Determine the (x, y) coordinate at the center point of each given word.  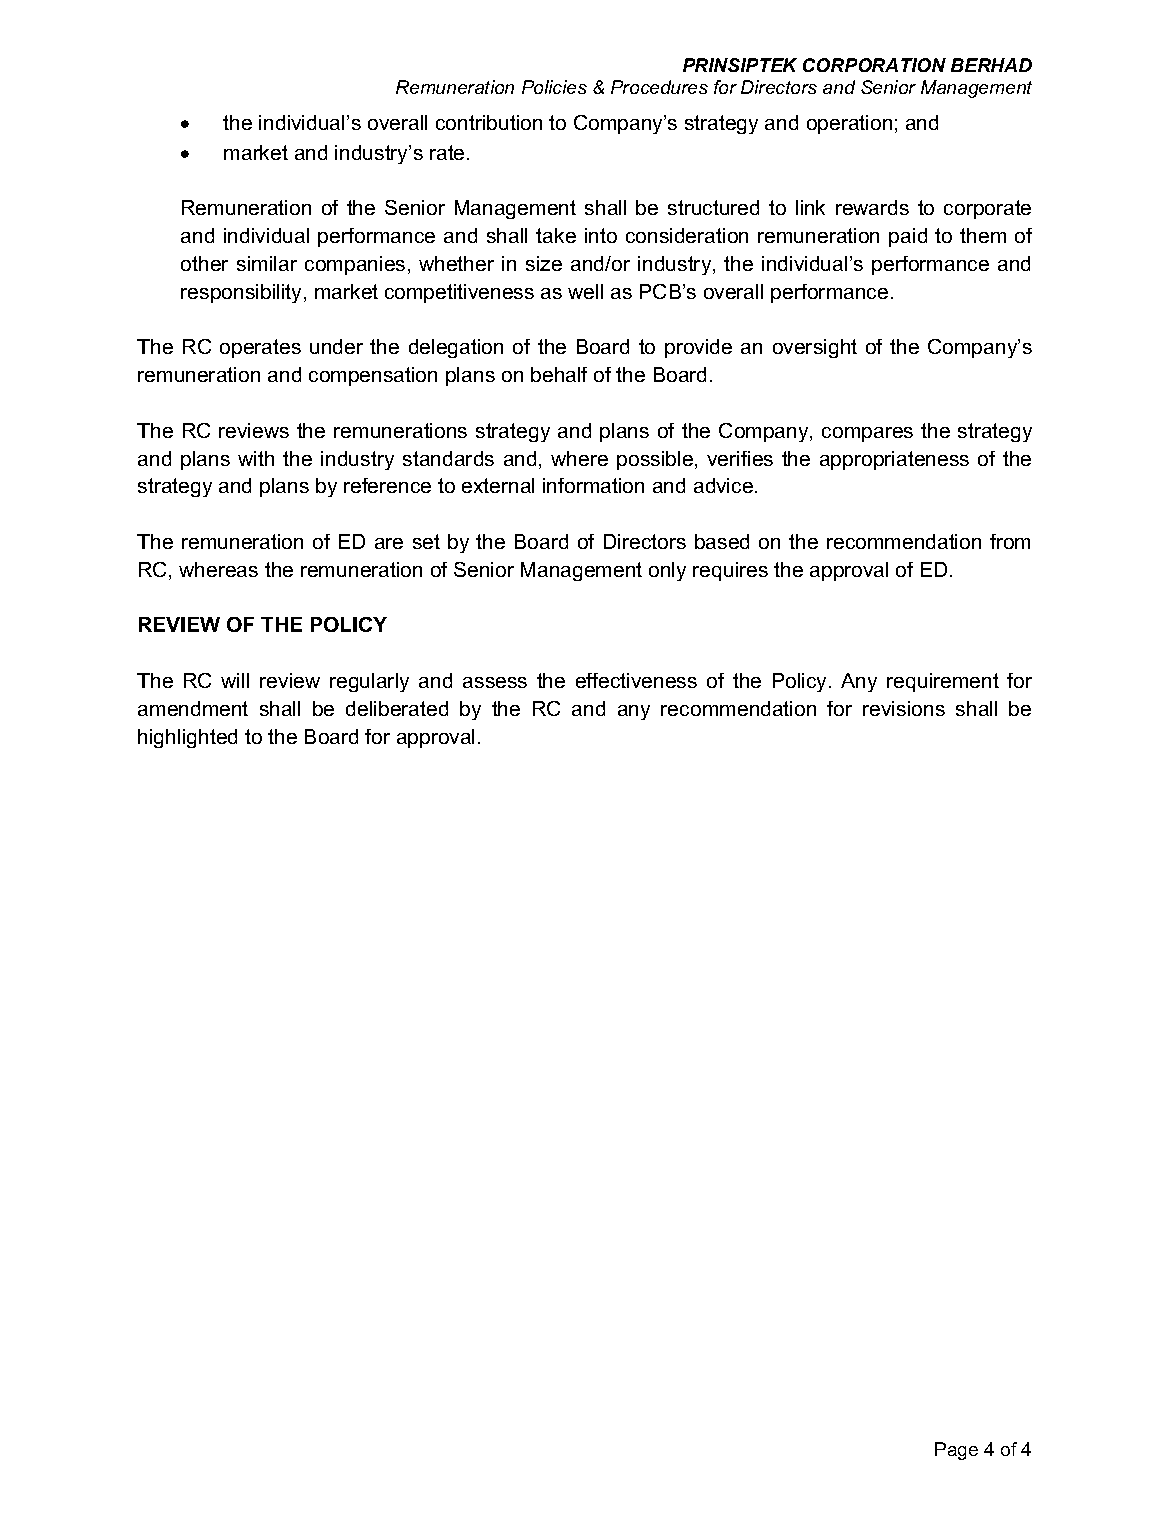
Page (956, 1451)
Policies (554, 87)
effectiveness (636, 680)
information (593, 485)
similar (267, 263)
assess (495, 682)
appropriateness (894, 460)
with (256, 458)
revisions (904, 708)
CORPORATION (874, 65)
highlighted (187, 738)
